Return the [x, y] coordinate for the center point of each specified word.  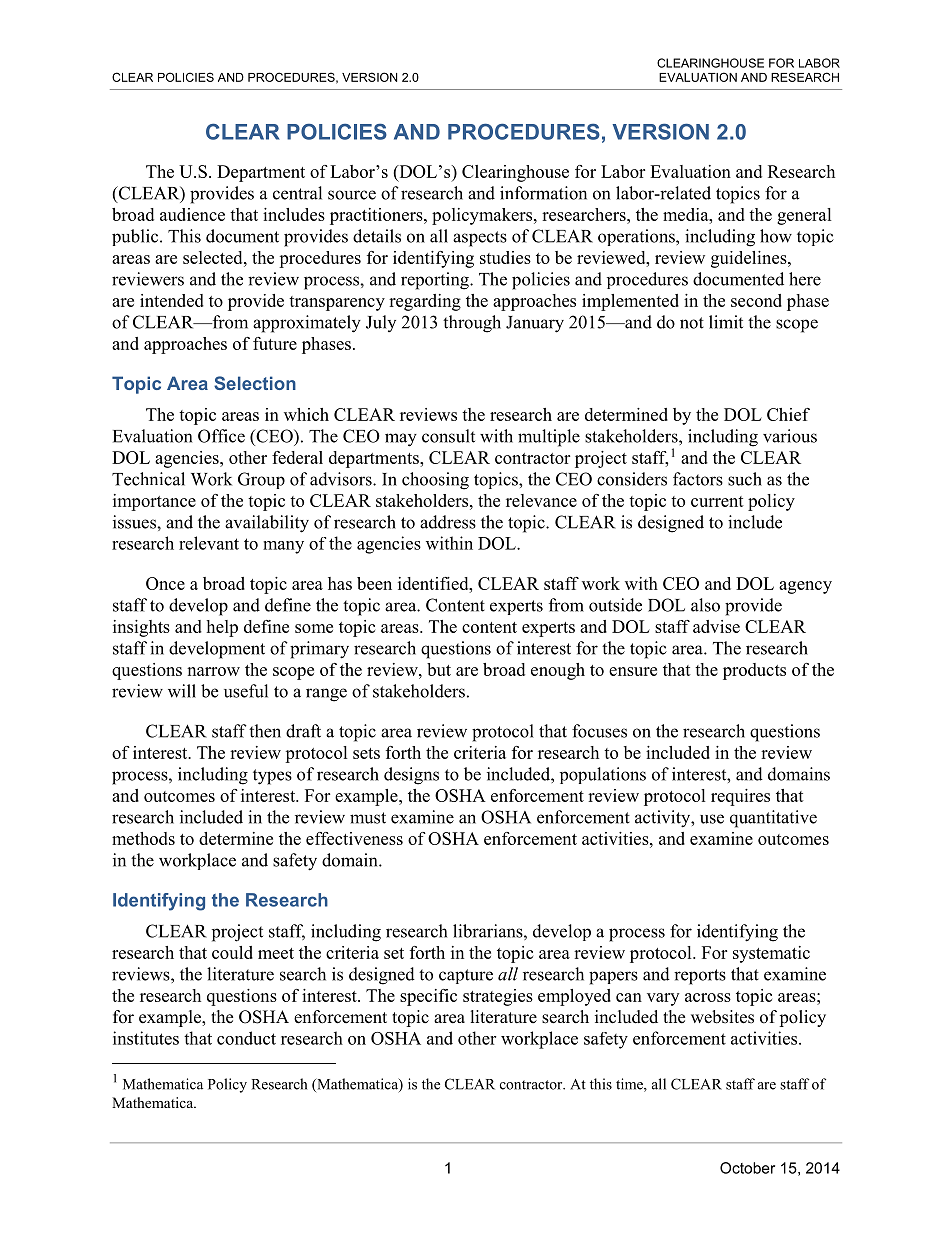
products [754, 671]
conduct [246, 1038]
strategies [498, 997]
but [439, 669]
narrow [213, 671]
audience [192, 214]
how [776, 236]
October [747, 1168]
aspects [480, 239]
